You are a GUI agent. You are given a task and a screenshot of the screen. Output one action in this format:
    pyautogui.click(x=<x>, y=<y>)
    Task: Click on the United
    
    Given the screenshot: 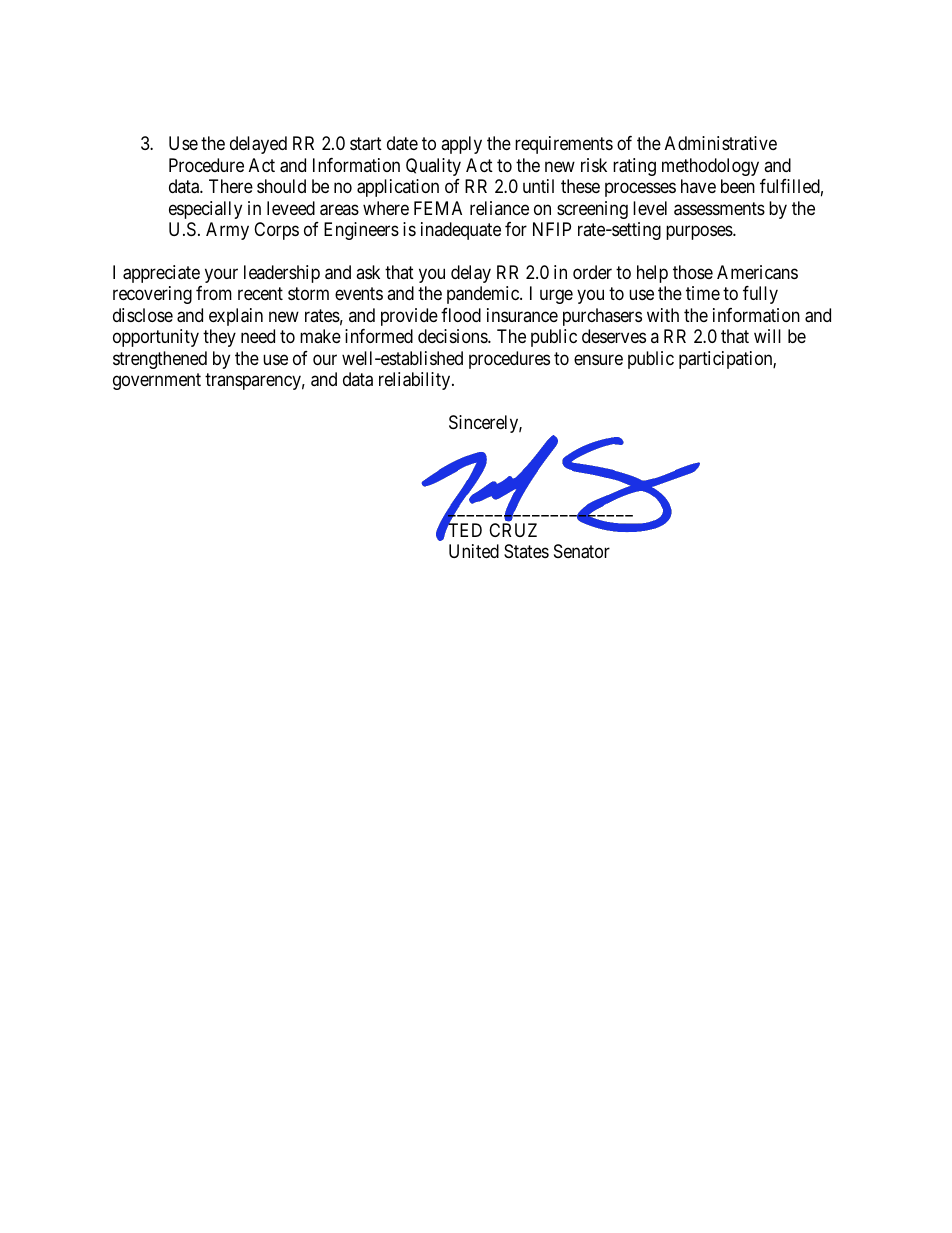 What is the action you would take?
    pyautogui.click(x=474, y=551)
